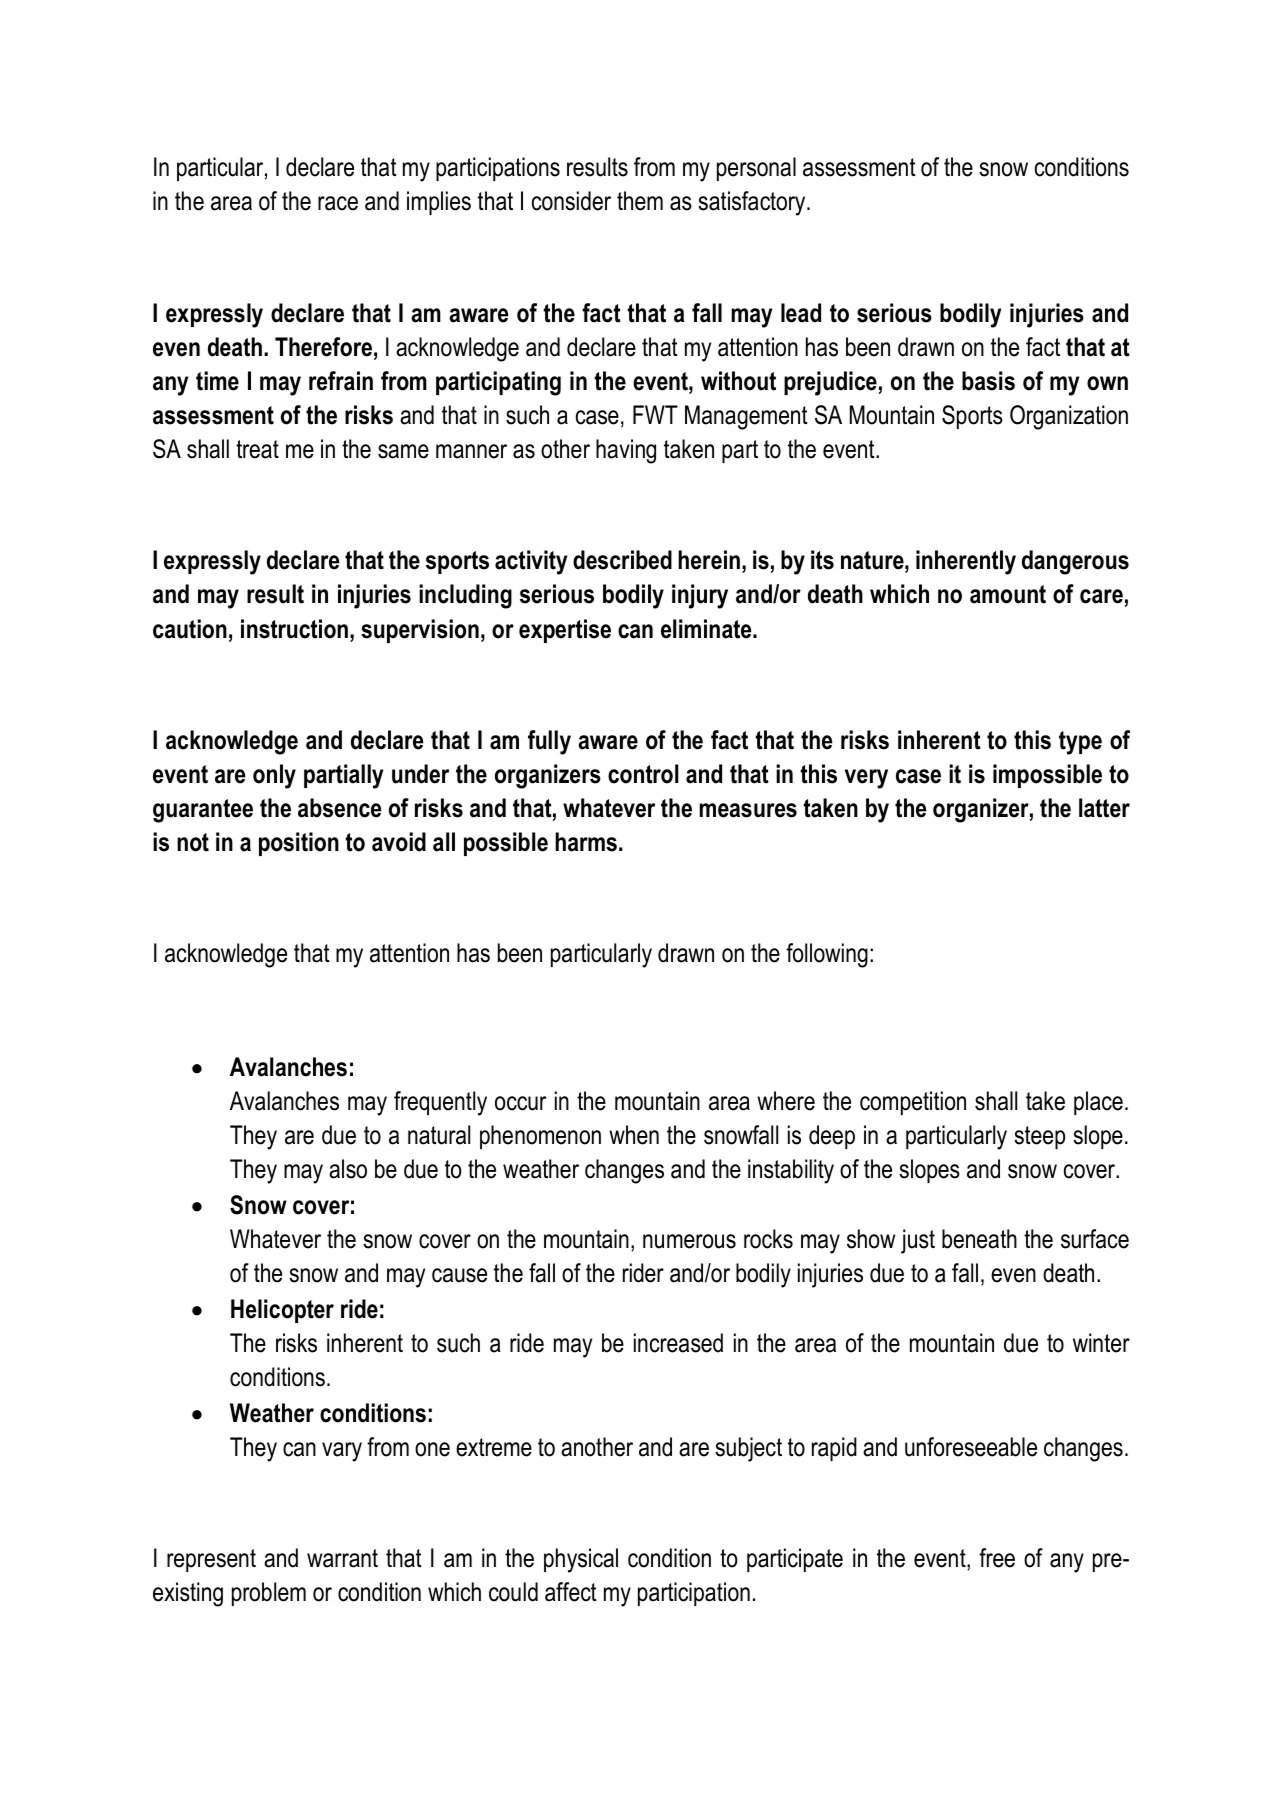 This page has width=1282, height=1813. I want to click on them, so click(640, 201).
